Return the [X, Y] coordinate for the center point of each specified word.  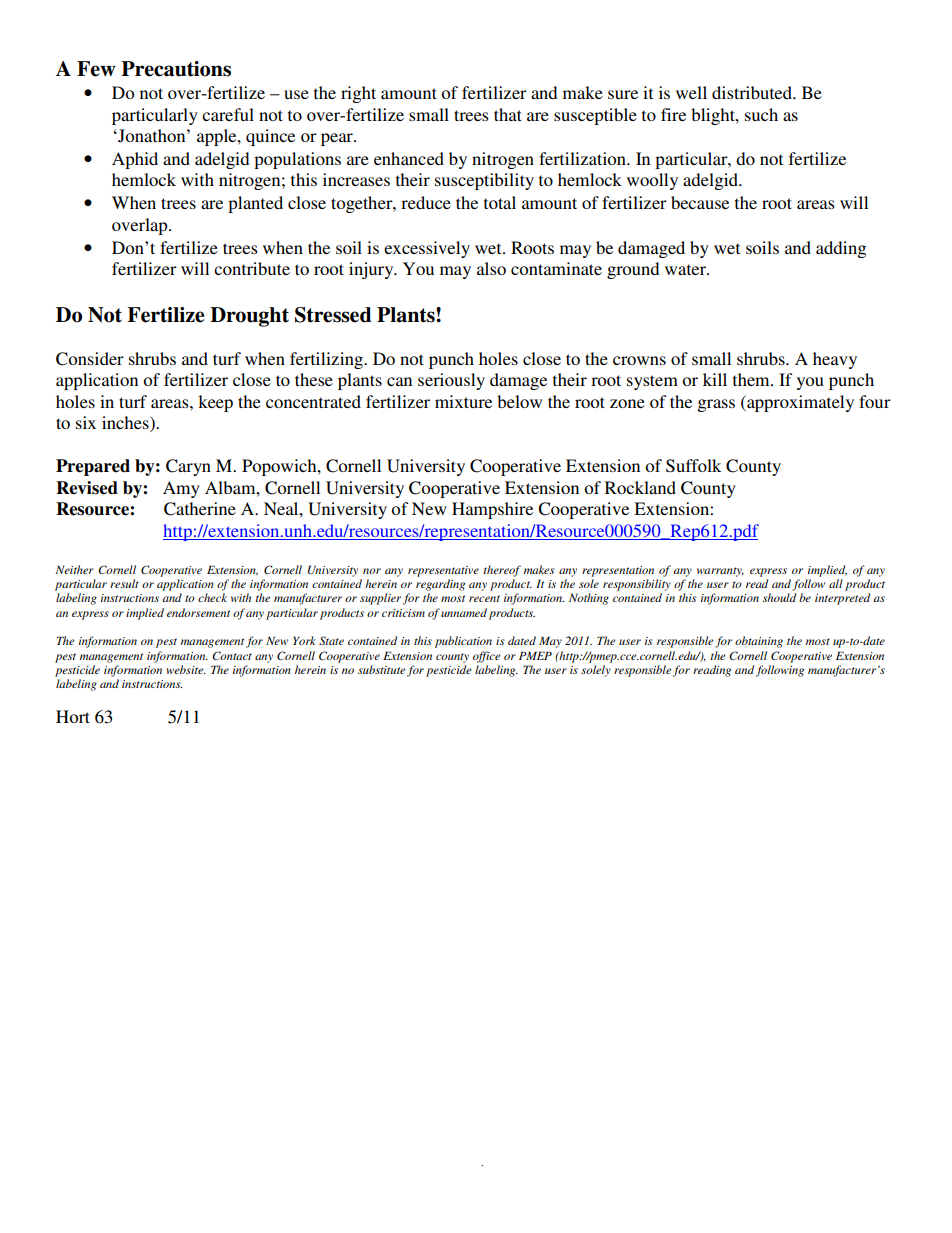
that [508, 114]
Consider [90, 359]
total [500, 202]
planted [255, 204]
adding [841, 249]
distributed [753, 92]
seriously [451, 381]
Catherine [200, 509]
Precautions [176, 69]
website [185, 669]
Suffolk [693, 466]
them [752, 379]
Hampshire [492, 510]
